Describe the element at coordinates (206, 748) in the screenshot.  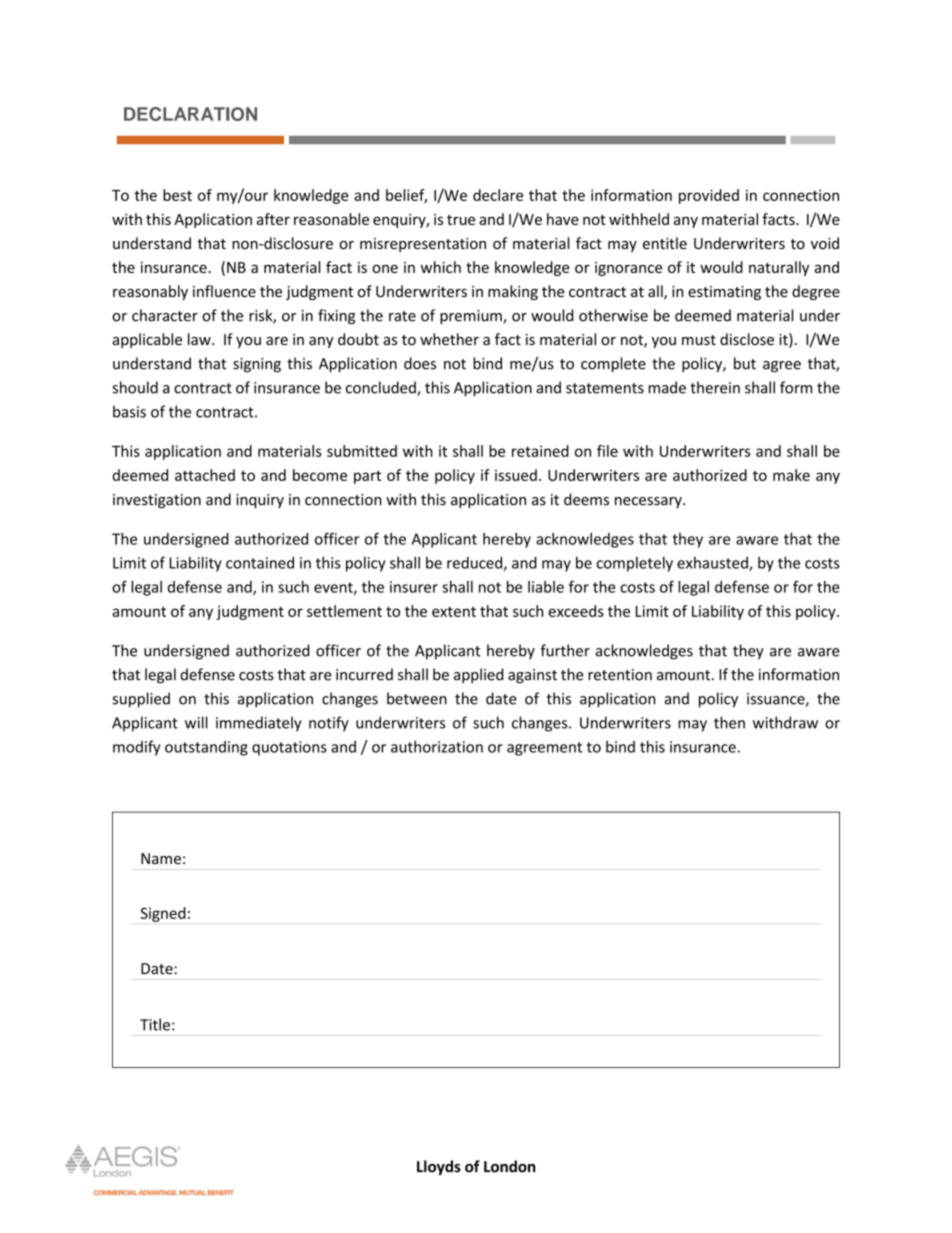
I see `outstanding` at that location.
